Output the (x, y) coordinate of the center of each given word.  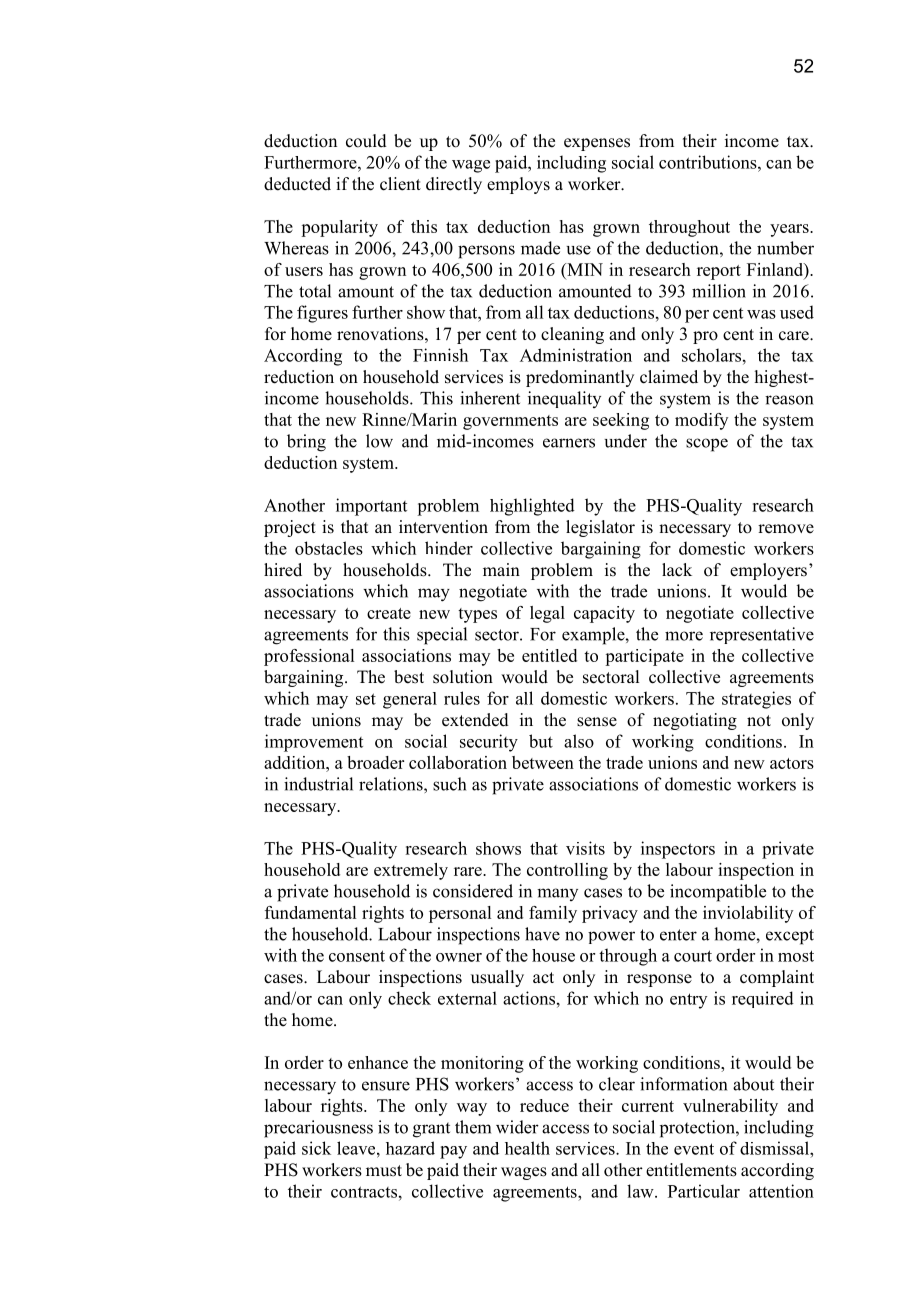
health (527, 1148)
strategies (756, 700)
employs (518, 185)
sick (316, 1148)
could (366, 141)
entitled (549, 655)
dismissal (775, 1148)
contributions (709, 162)
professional (309, 657)
